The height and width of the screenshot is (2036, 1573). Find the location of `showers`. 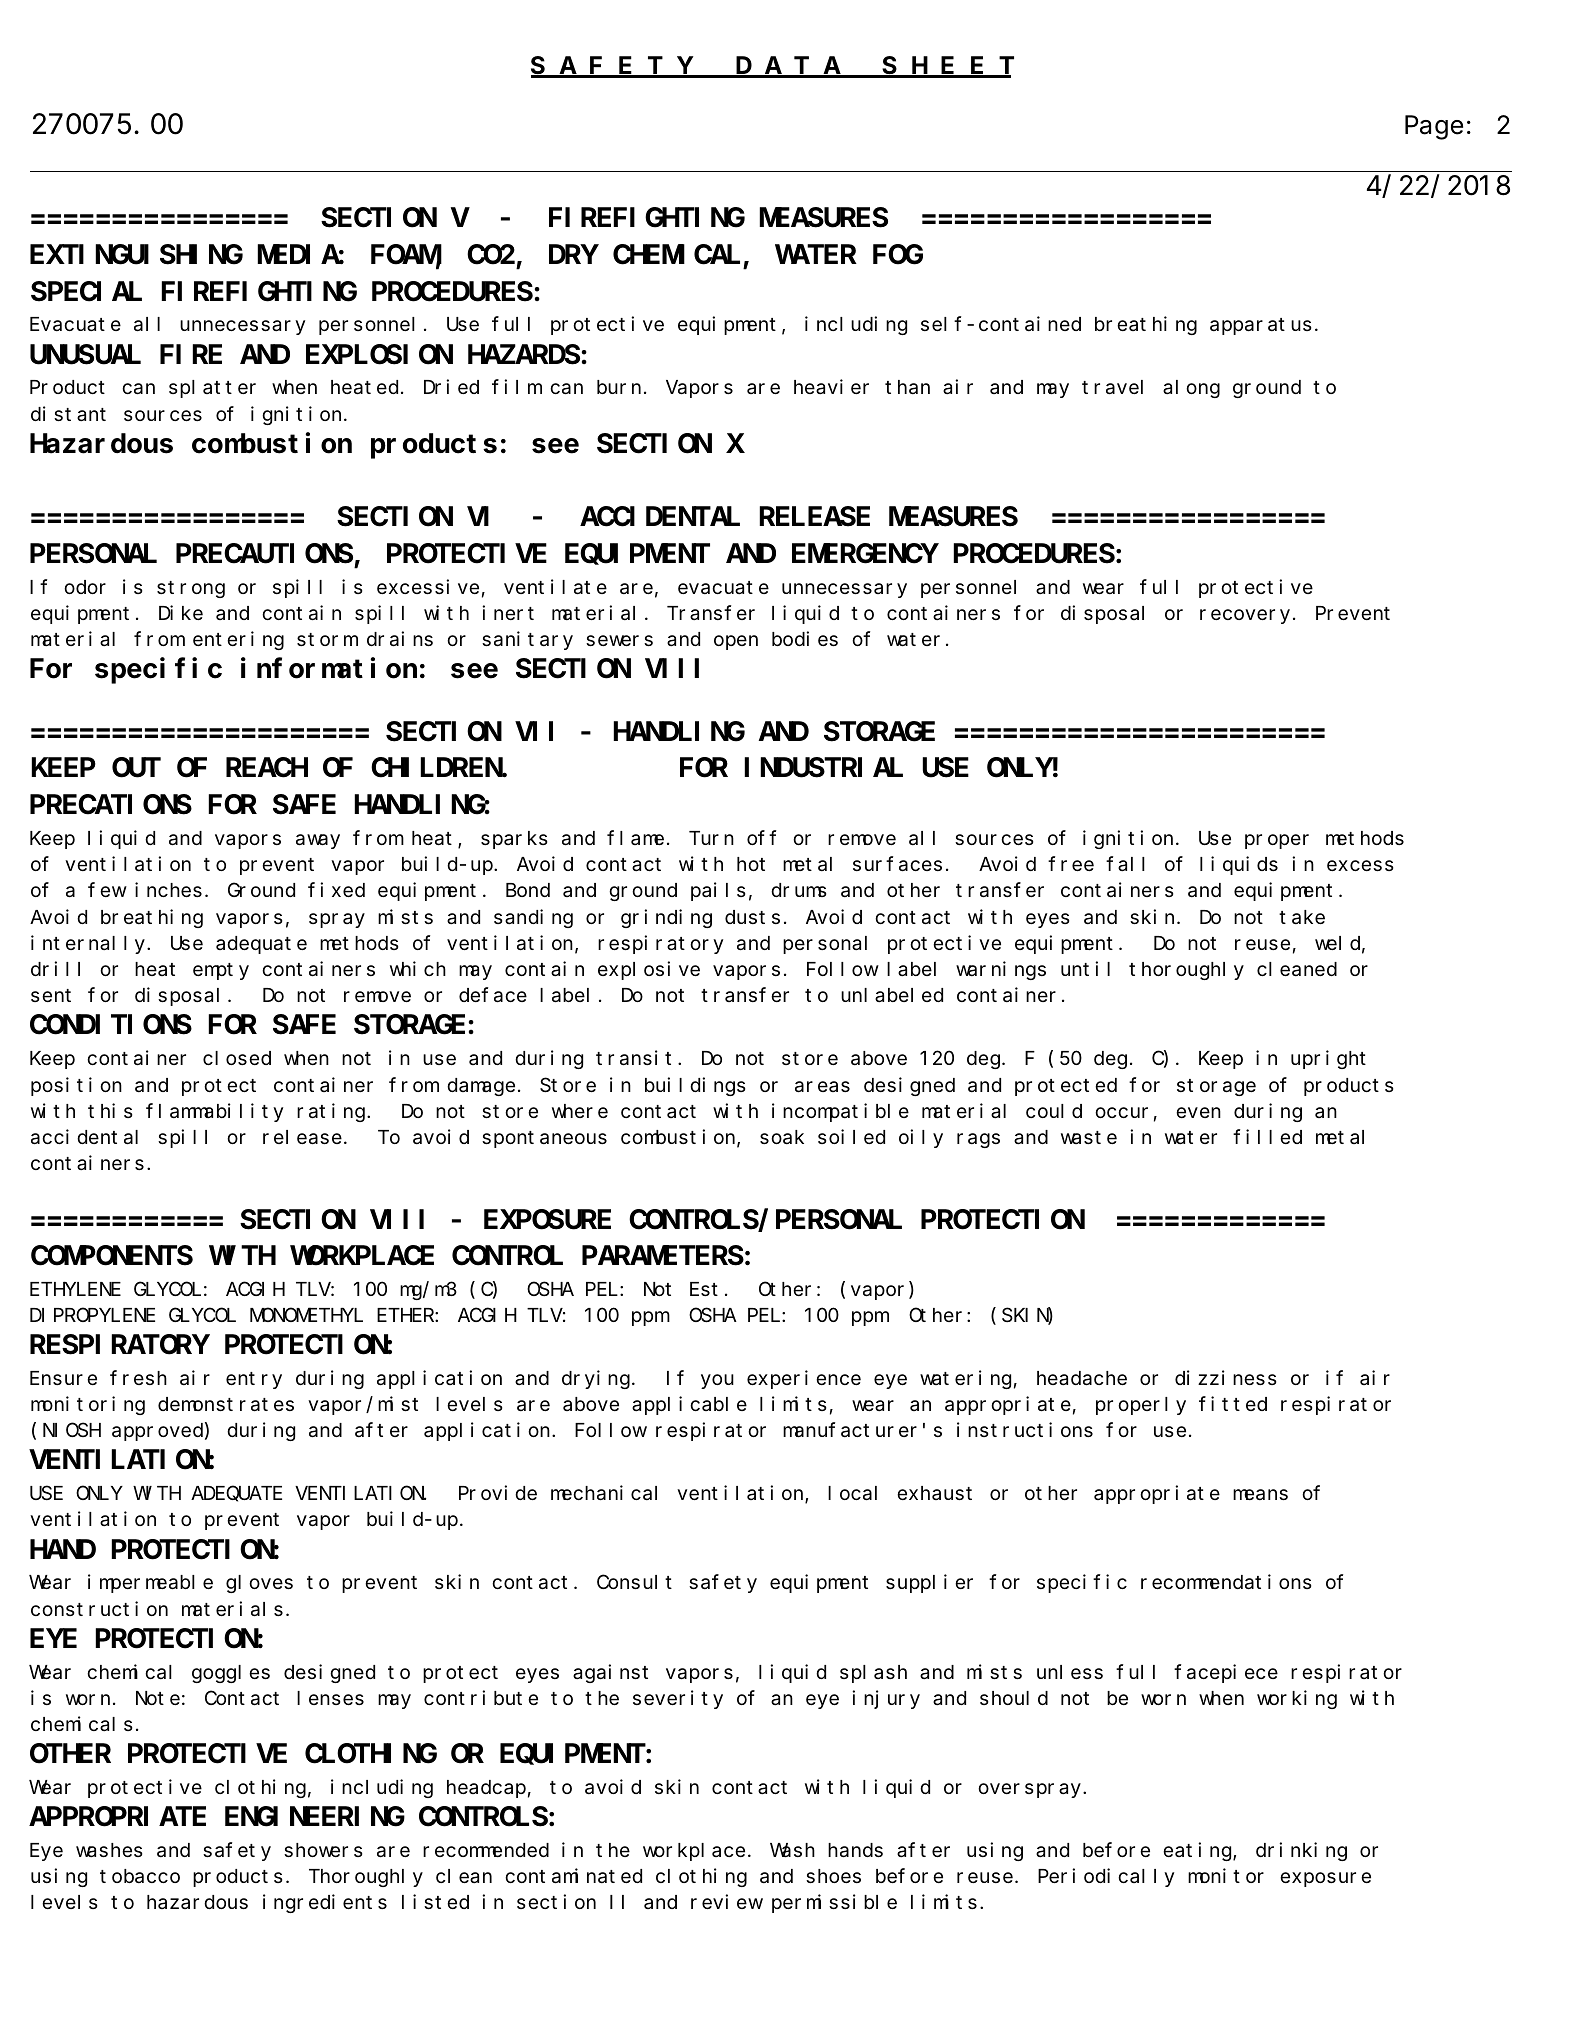

showers is located at coordinates (323, 1850).
